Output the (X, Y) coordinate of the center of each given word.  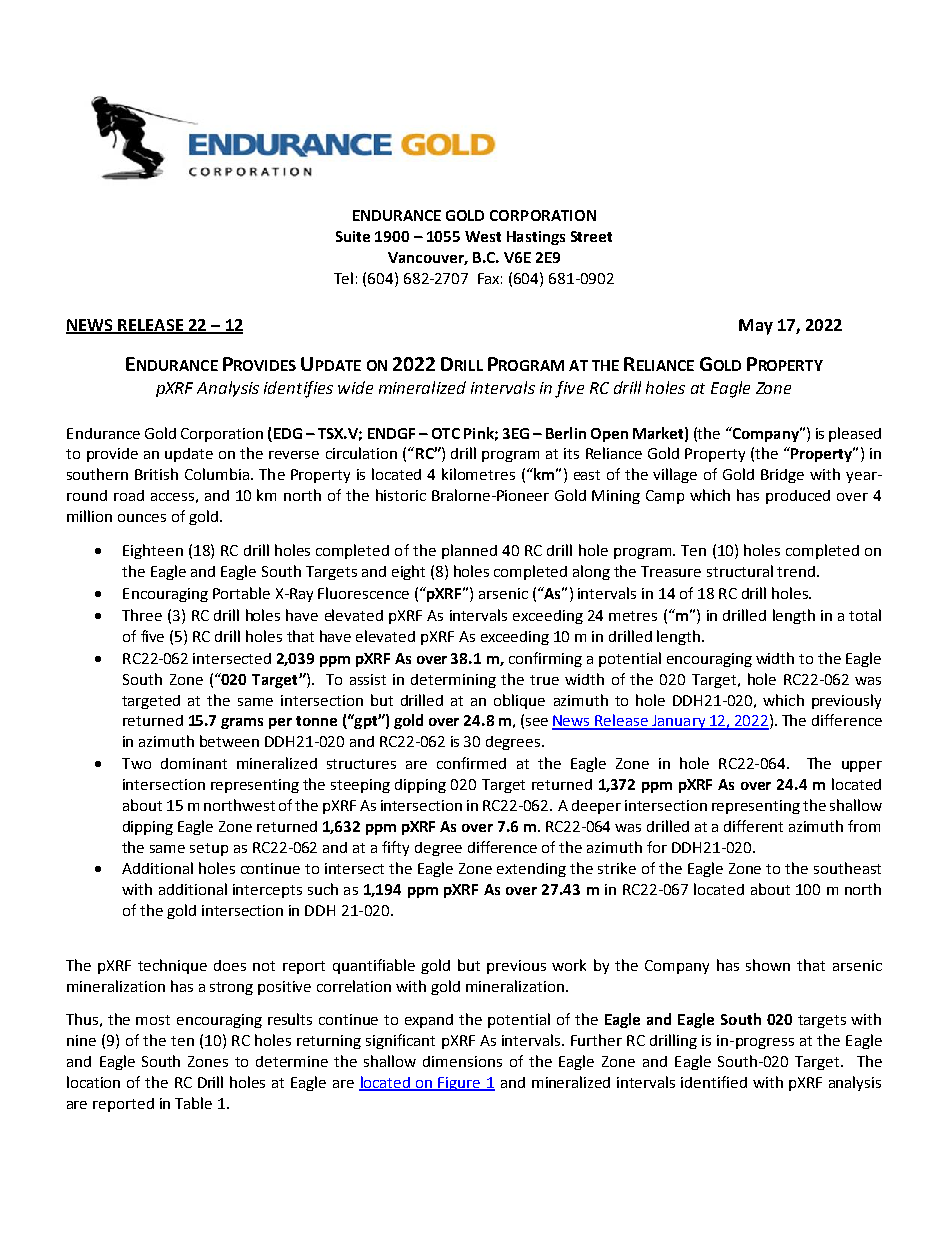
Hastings (536, 238)
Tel (343, 278)
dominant (194, 763)
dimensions (462, 1061)
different (753, 826)
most (153, 1020)
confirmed (471, 763)
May (756, 327)
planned (469, 551)
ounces (142, 518)
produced (798, 497)
